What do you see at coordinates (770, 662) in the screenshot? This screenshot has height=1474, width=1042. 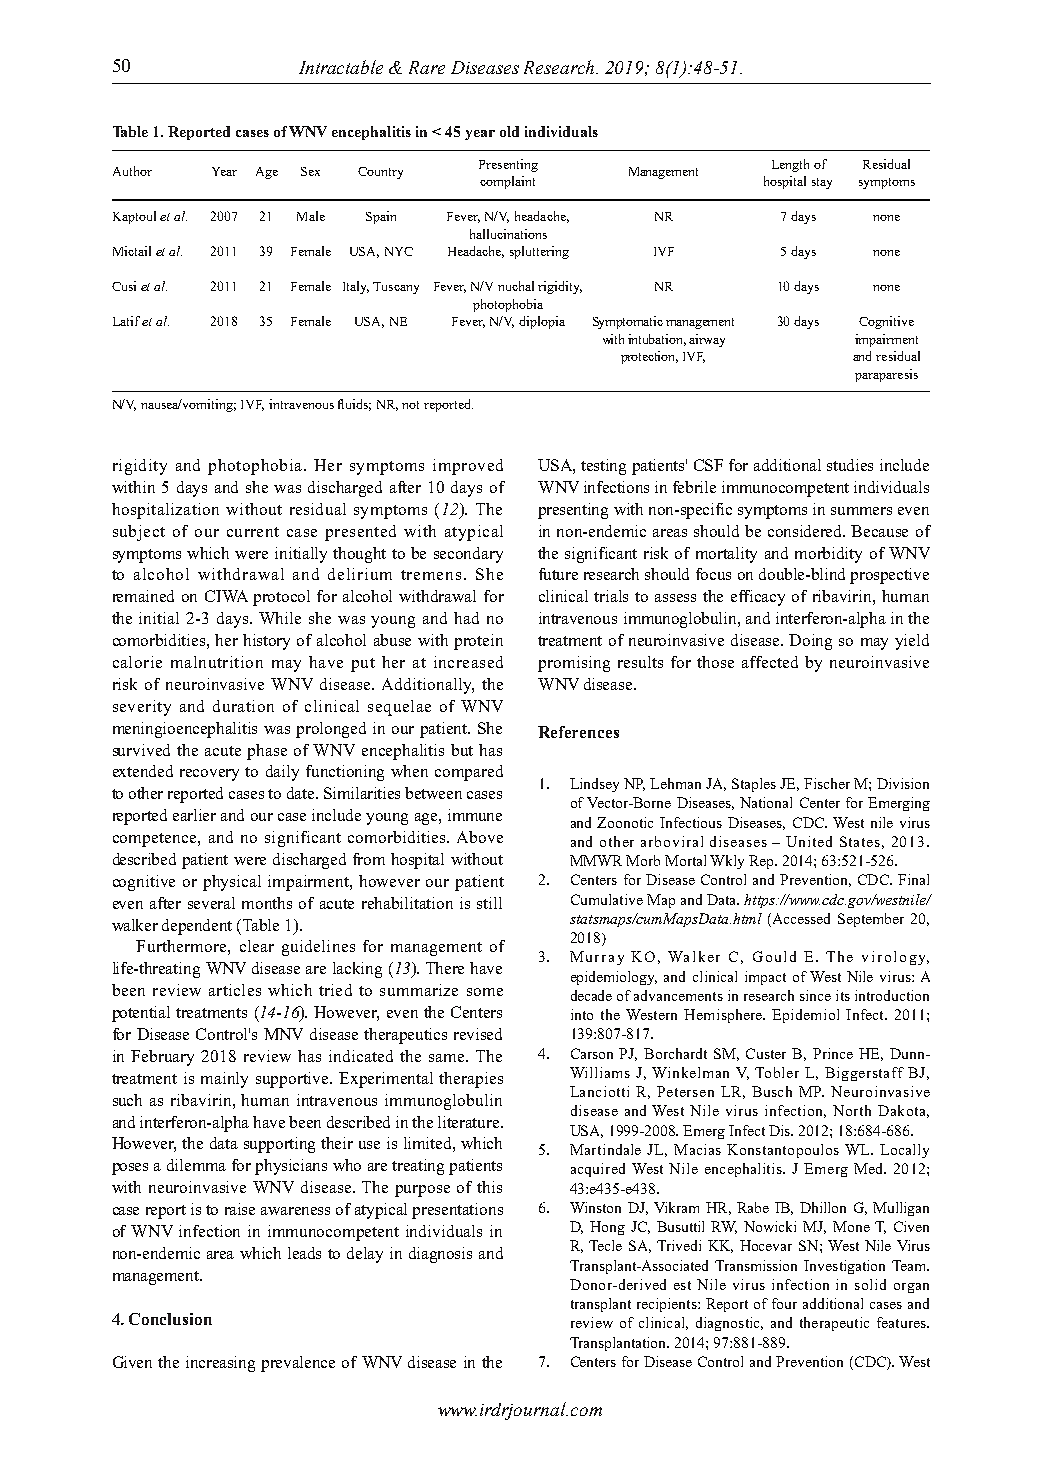 I see `affected` at bounding box center [770, 662].
